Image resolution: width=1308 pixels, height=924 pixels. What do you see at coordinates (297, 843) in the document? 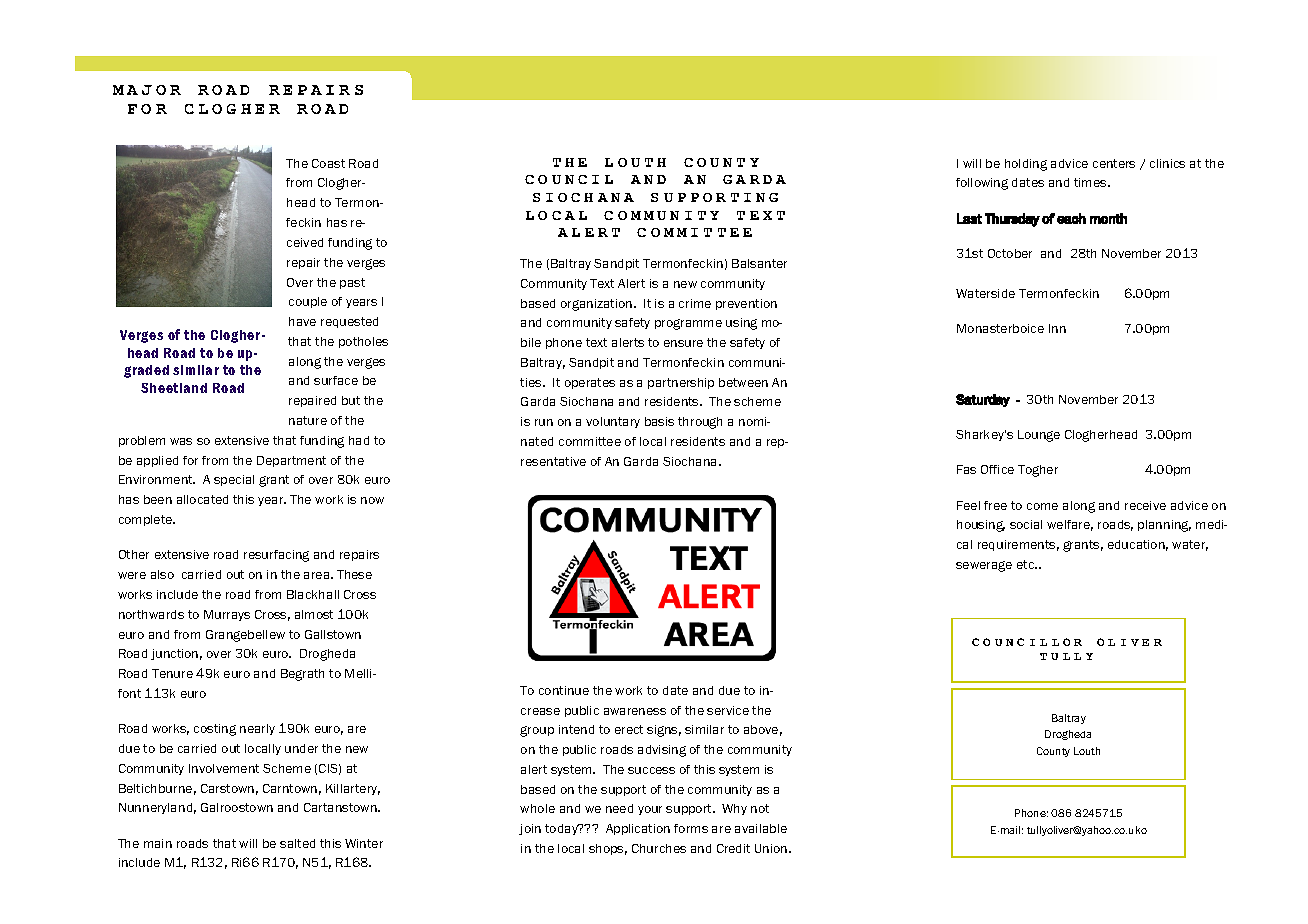
I see `salted` at bounding box center [297, 843].
